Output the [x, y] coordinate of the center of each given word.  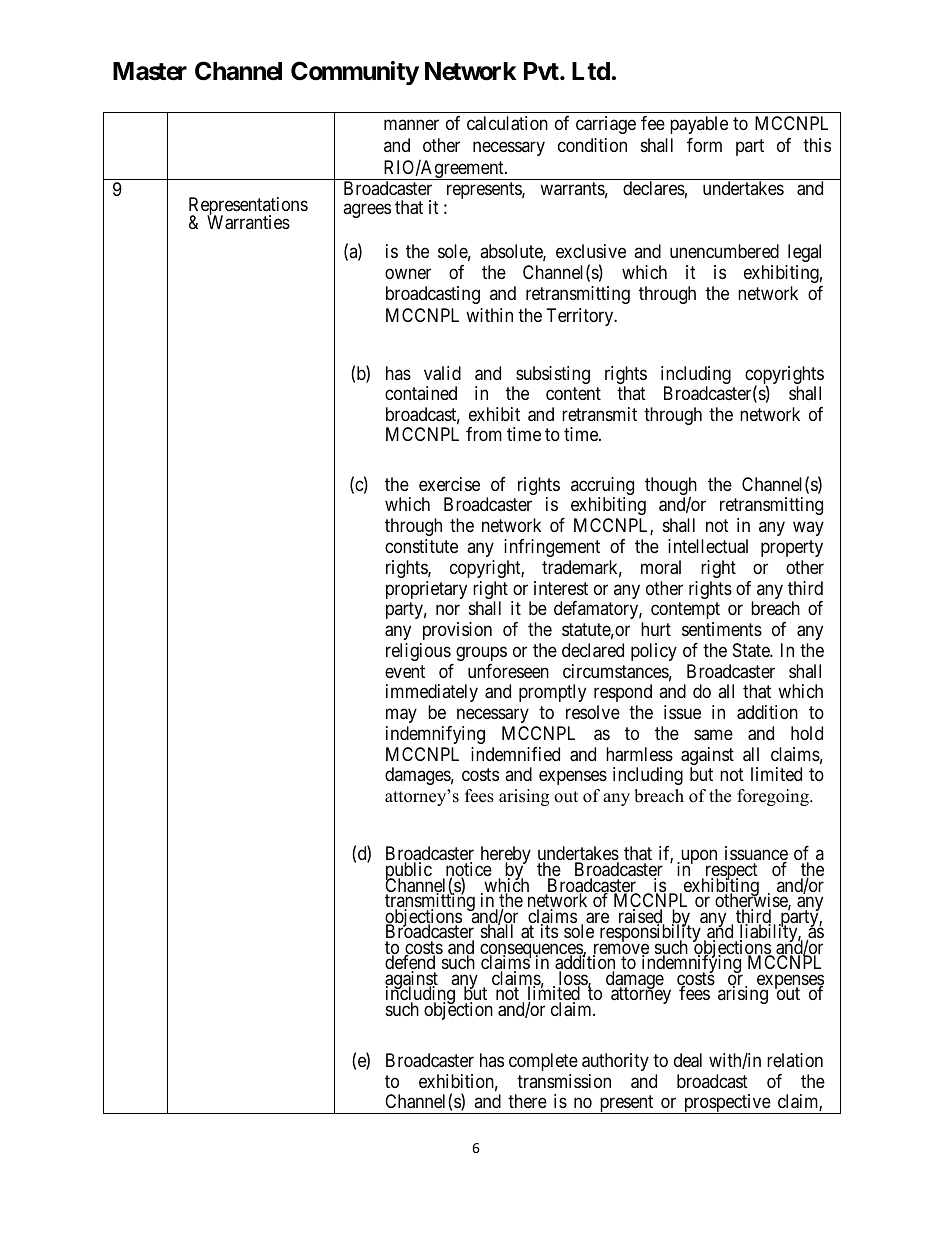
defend [410, 963]
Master [150, 71]
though [671, 487]
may [401, 716]
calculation [507, 123]
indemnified [515, 754]
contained [421, 393]
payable [699, 125]
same [713, 735]
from [484, 434]
